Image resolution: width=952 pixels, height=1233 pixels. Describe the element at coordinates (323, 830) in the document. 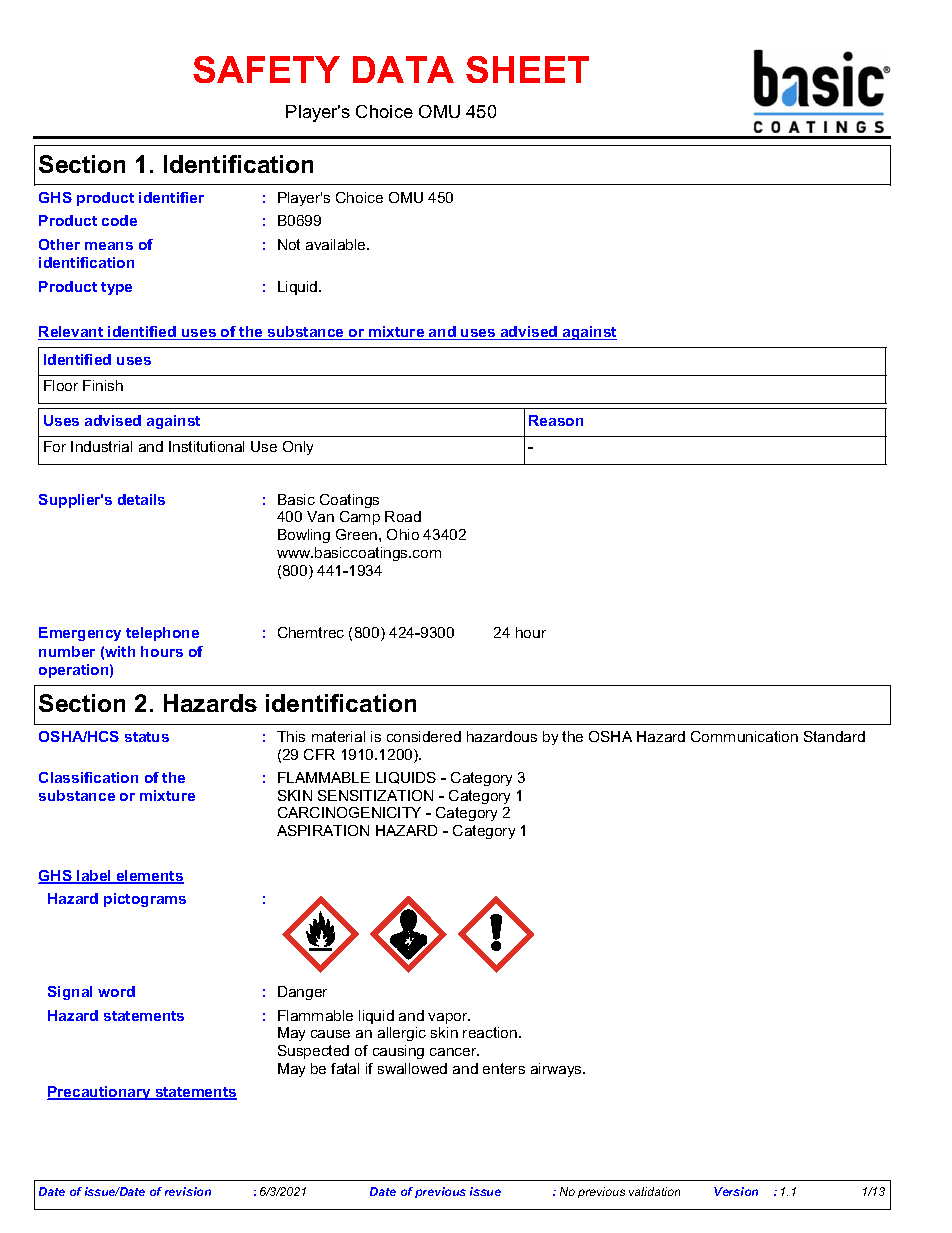

I see `ASPIRATION` at that location.
